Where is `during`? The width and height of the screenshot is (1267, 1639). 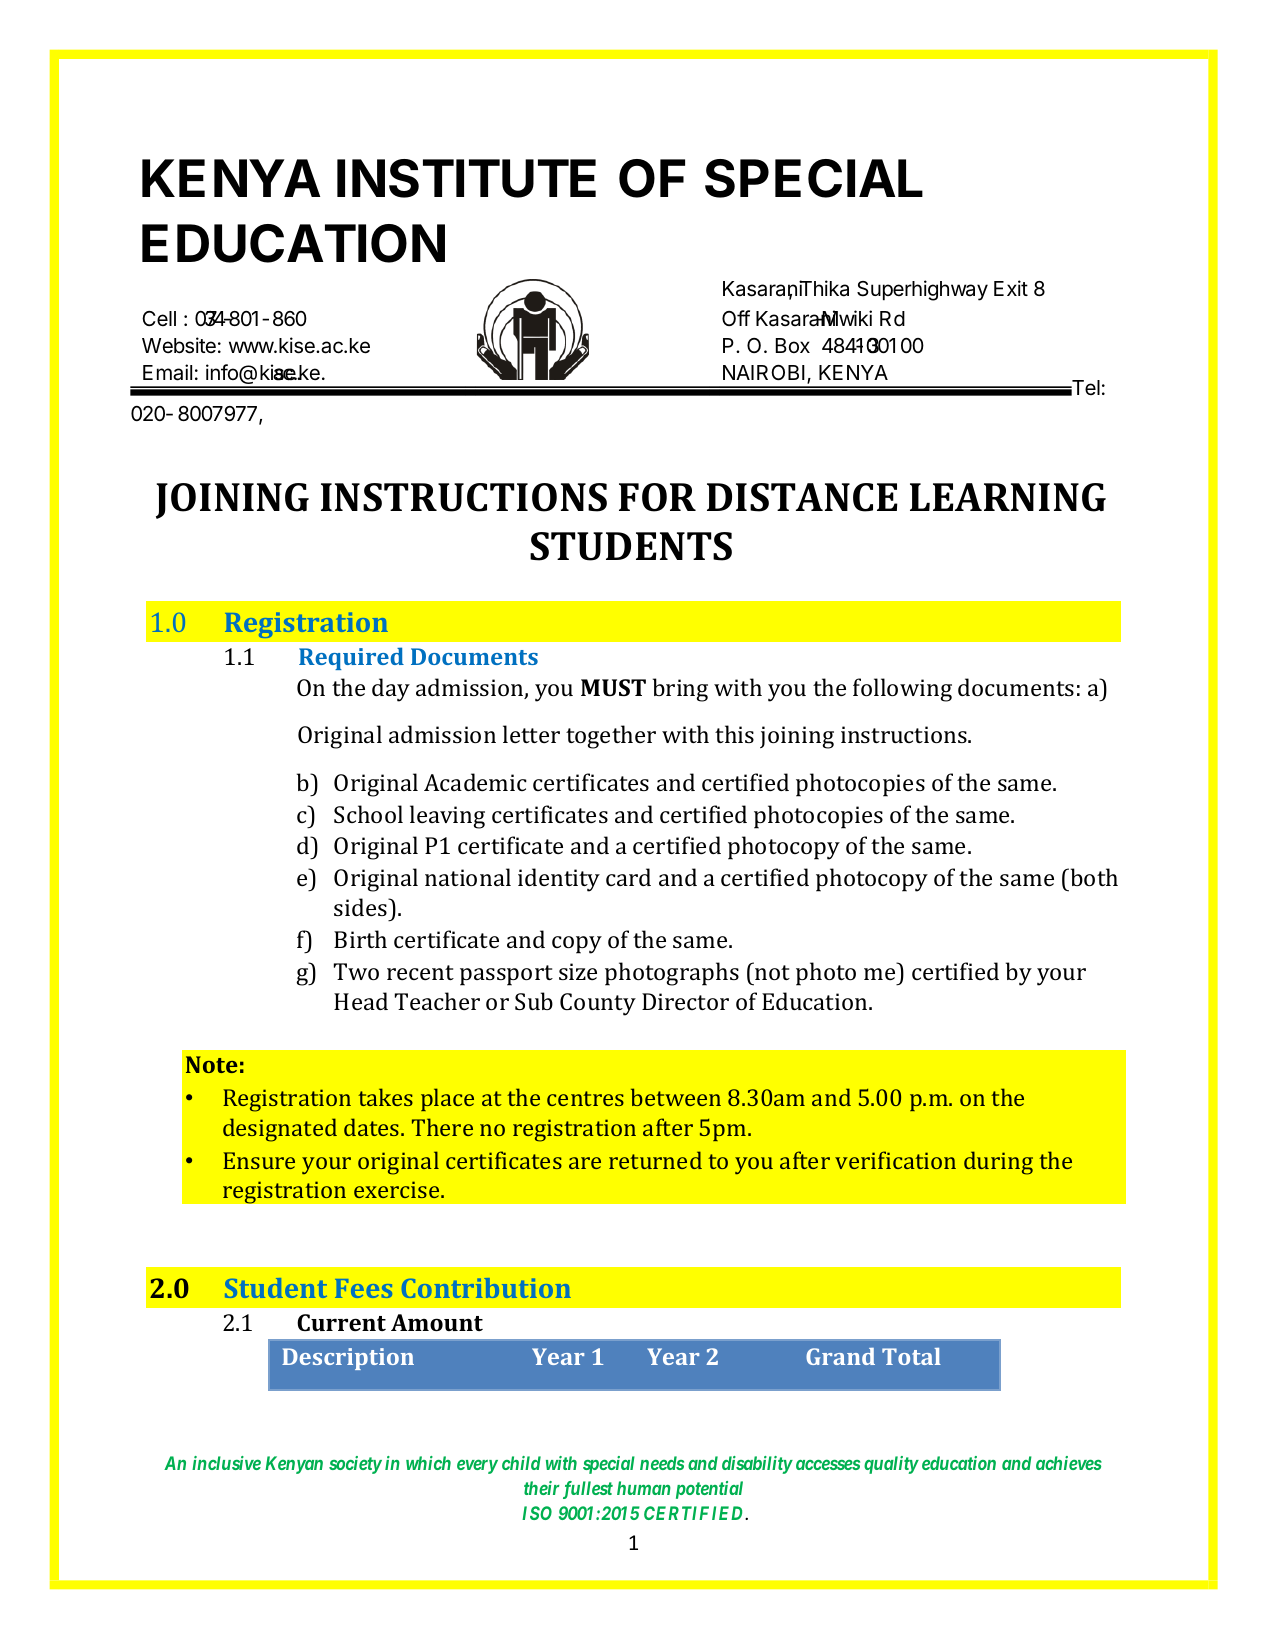 during is located at coordinates (998, 1163).
